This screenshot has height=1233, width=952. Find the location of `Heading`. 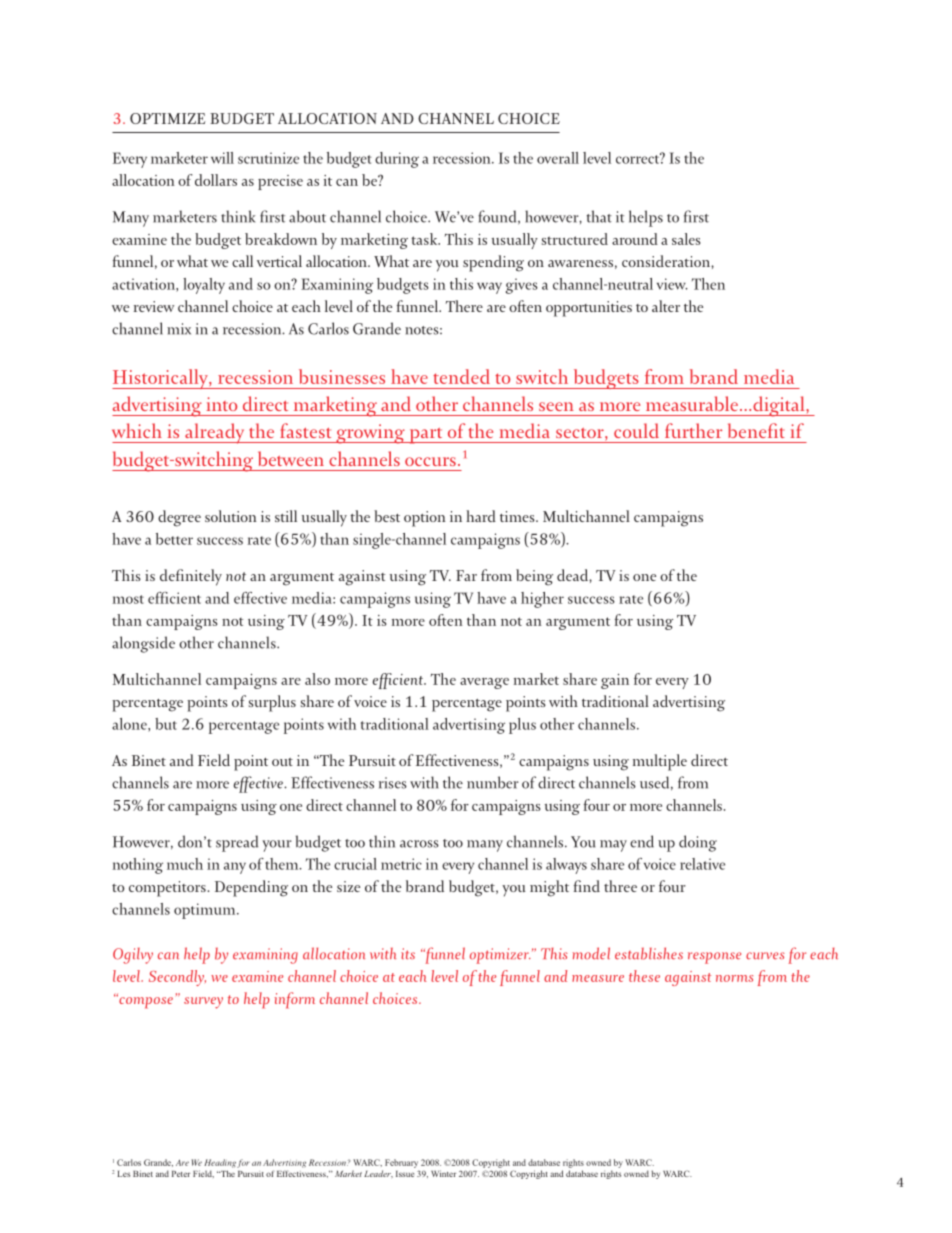

Heading is located at coordinates (220, 1163).
